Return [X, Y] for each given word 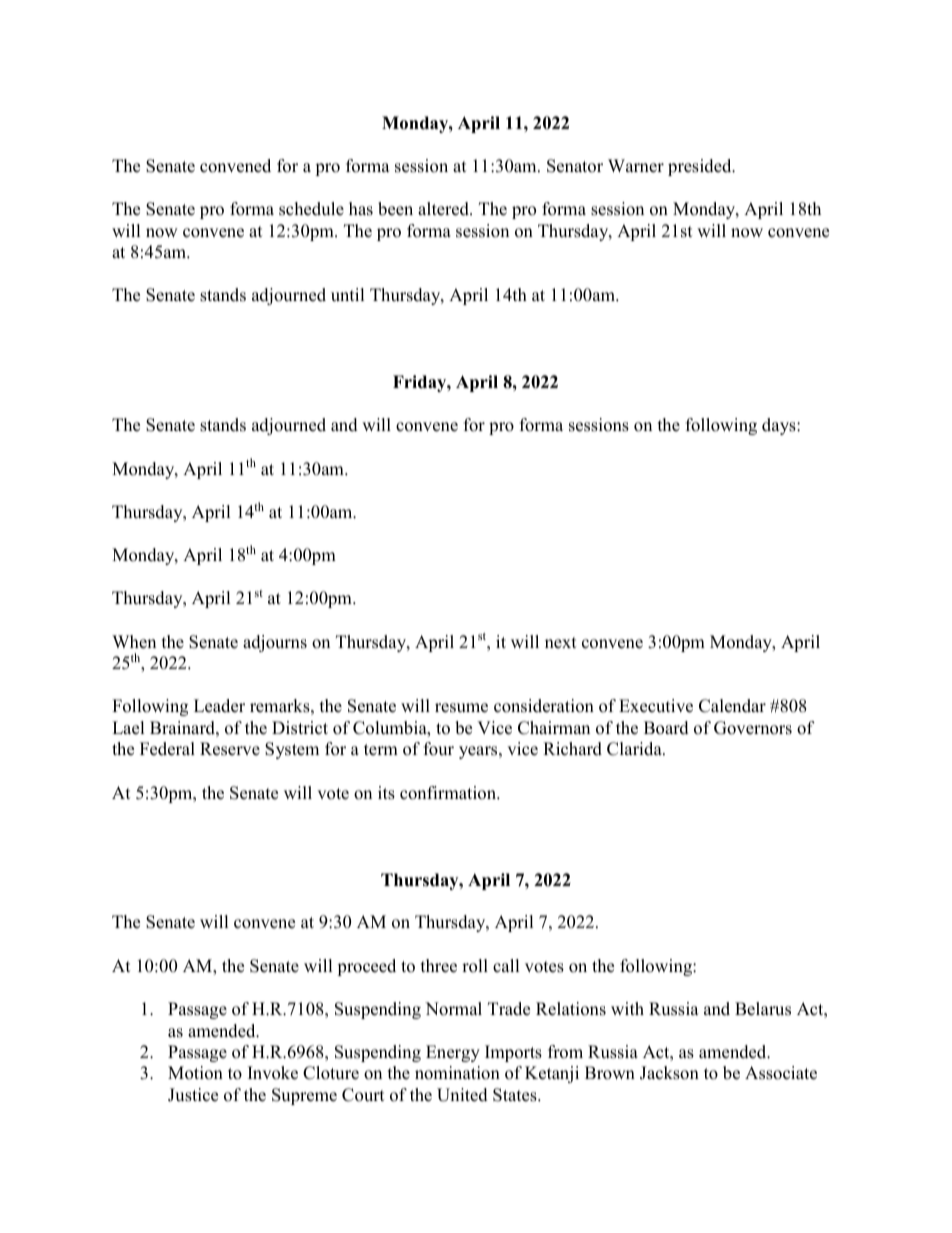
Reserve [230, 749]
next [561, 643]
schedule [311, 209]
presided [701, 167]
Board [666, 728]
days [780, 426]
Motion [195, 1073]
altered [444, 209]
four [439, 749]
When [134, 642]
